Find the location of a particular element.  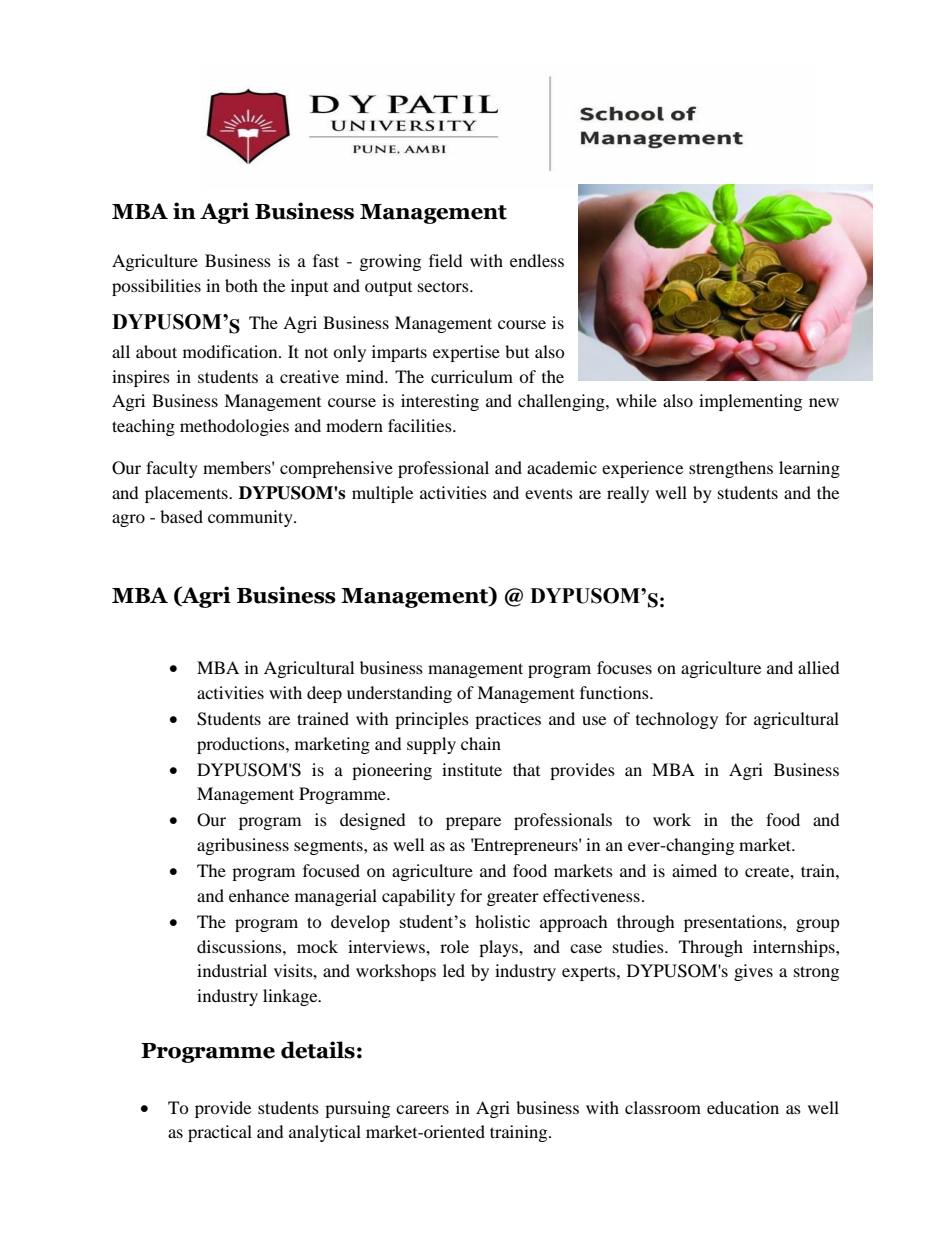

both is located at coordinates (241, 285).
